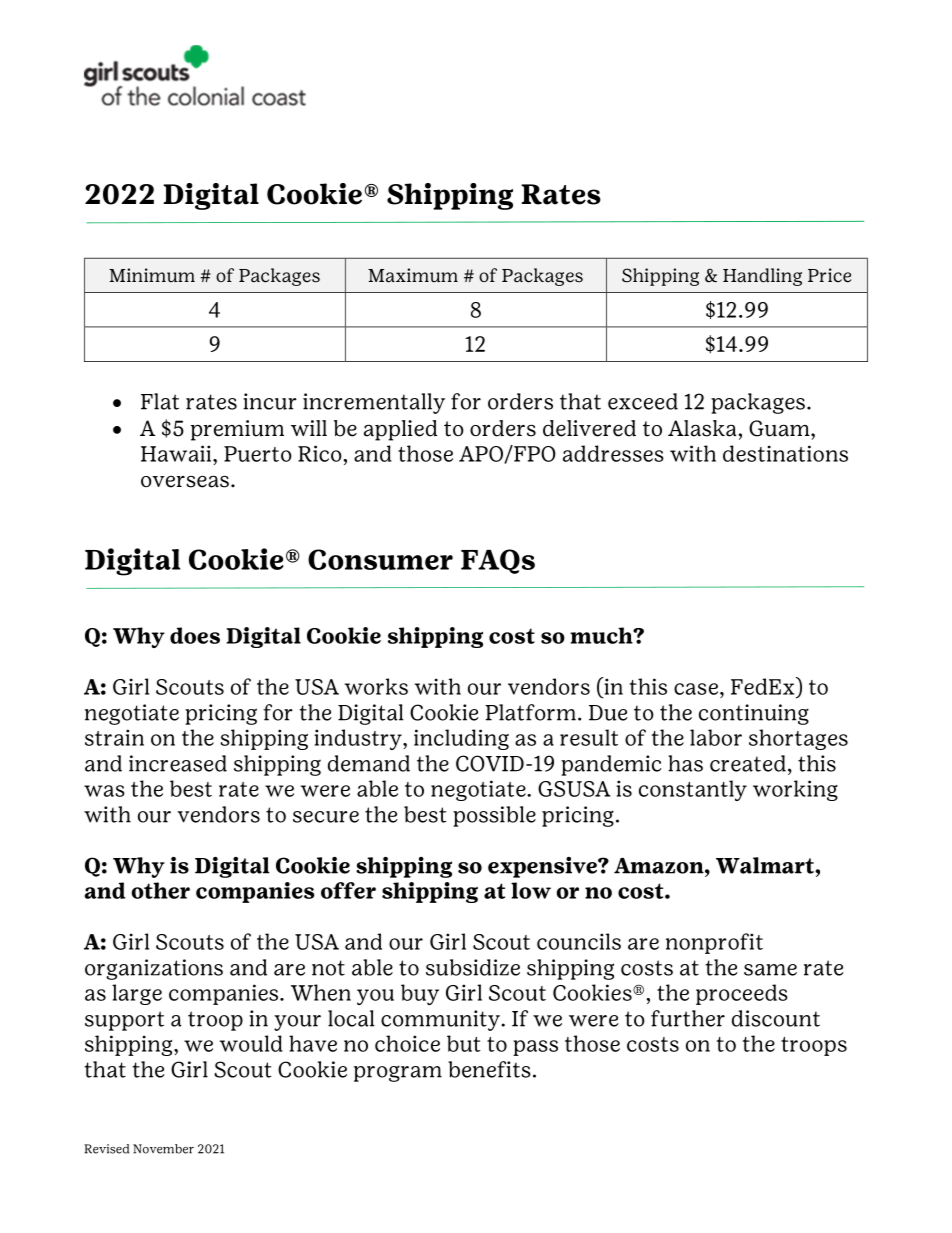 Image resolution: width=952 pixels, height=1233 pixels. I want to click on including, so click(461, 739).
